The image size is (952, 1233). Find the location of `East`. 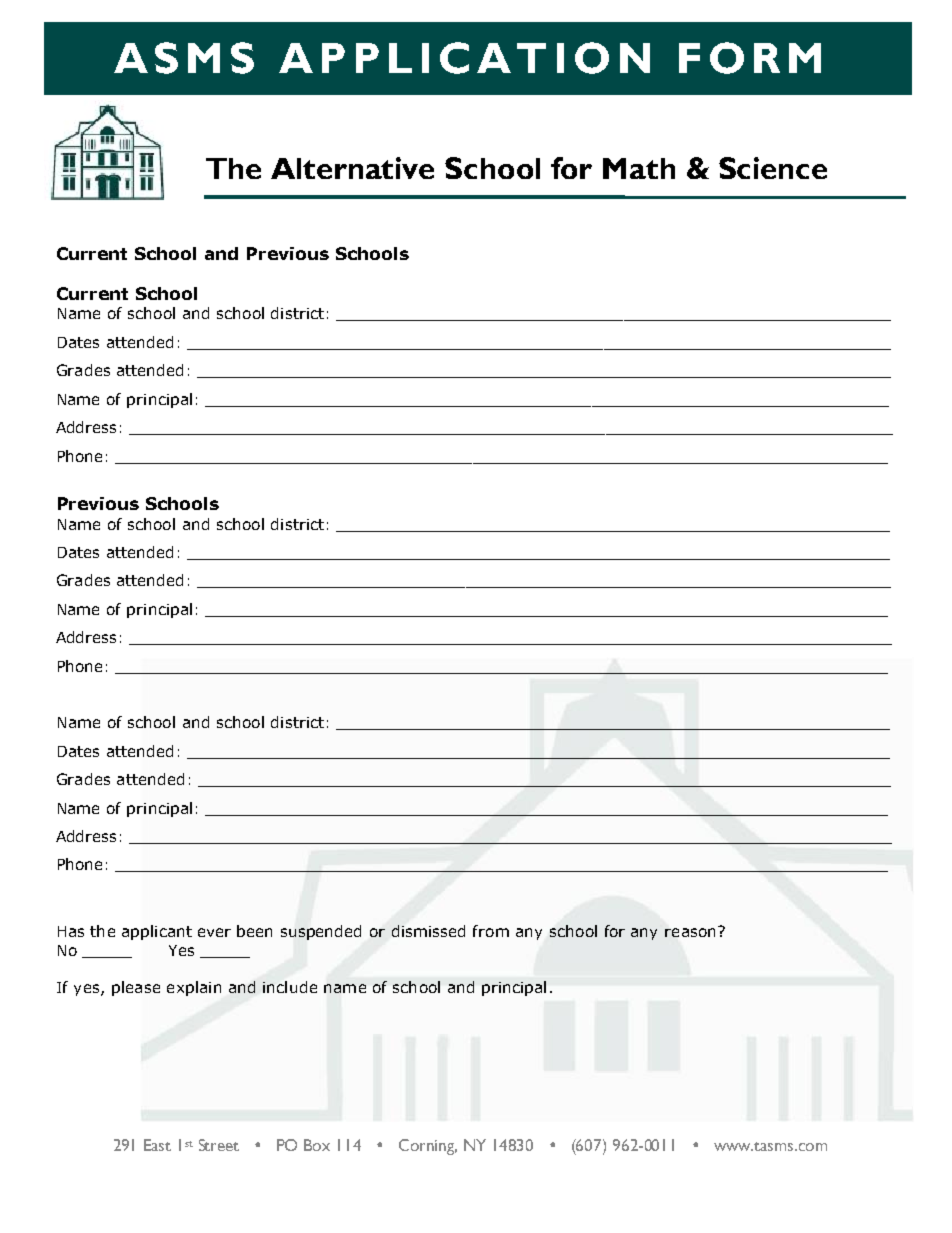

East is located at coordinates (157, 1145).
